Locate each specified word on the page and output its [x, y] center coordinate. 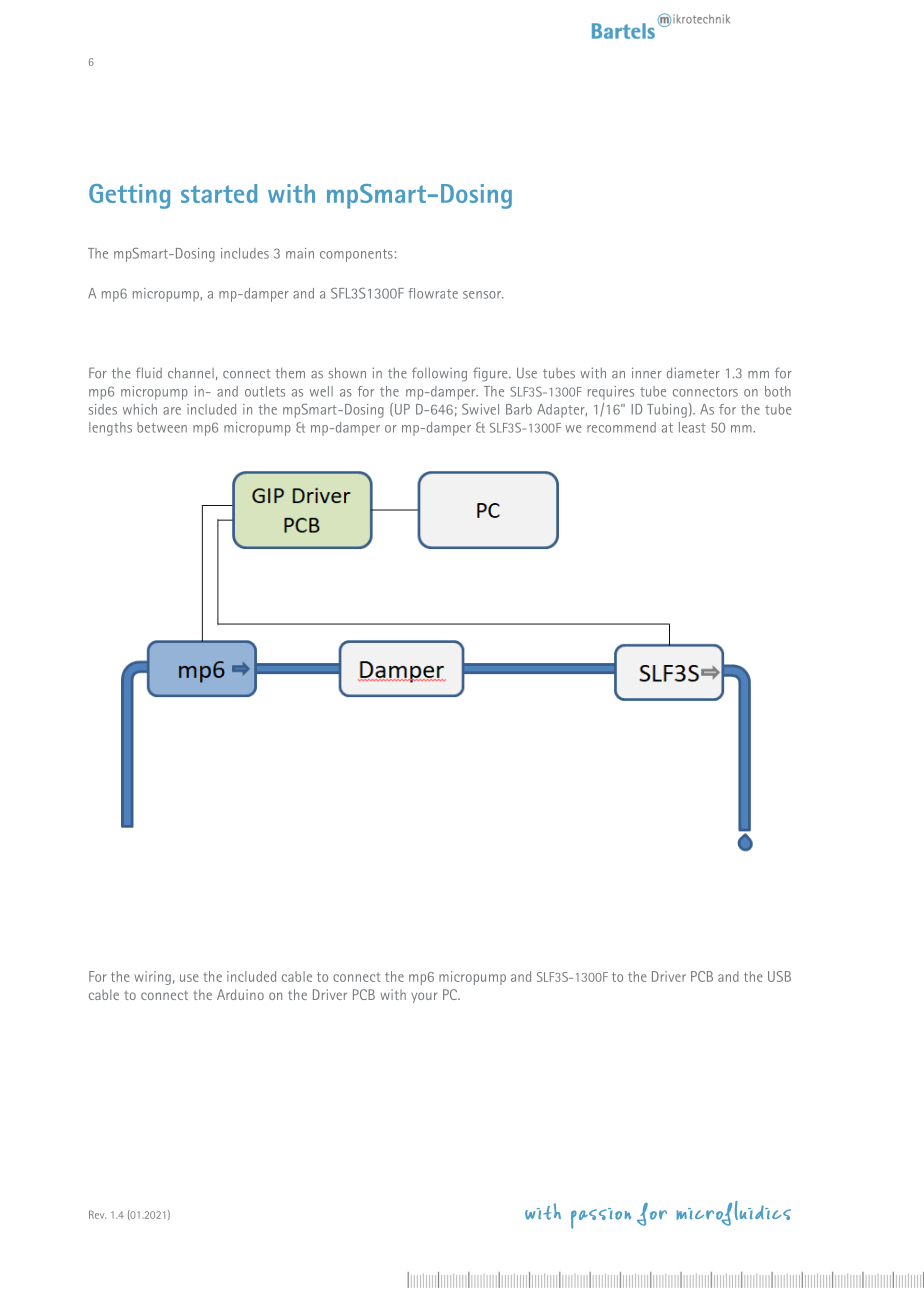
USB [779, 976]
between [162, 427]
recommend [621, 427]
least [692, 427]
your [424, 997]
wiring [153, 978]
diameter [693, 373]
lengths [110, 429]
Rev [97, 1215]
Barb [519, 409]
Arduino [240, 994]
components [356, 255]
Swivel [480, 409]
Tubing [667, 411]
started [219, 193]
